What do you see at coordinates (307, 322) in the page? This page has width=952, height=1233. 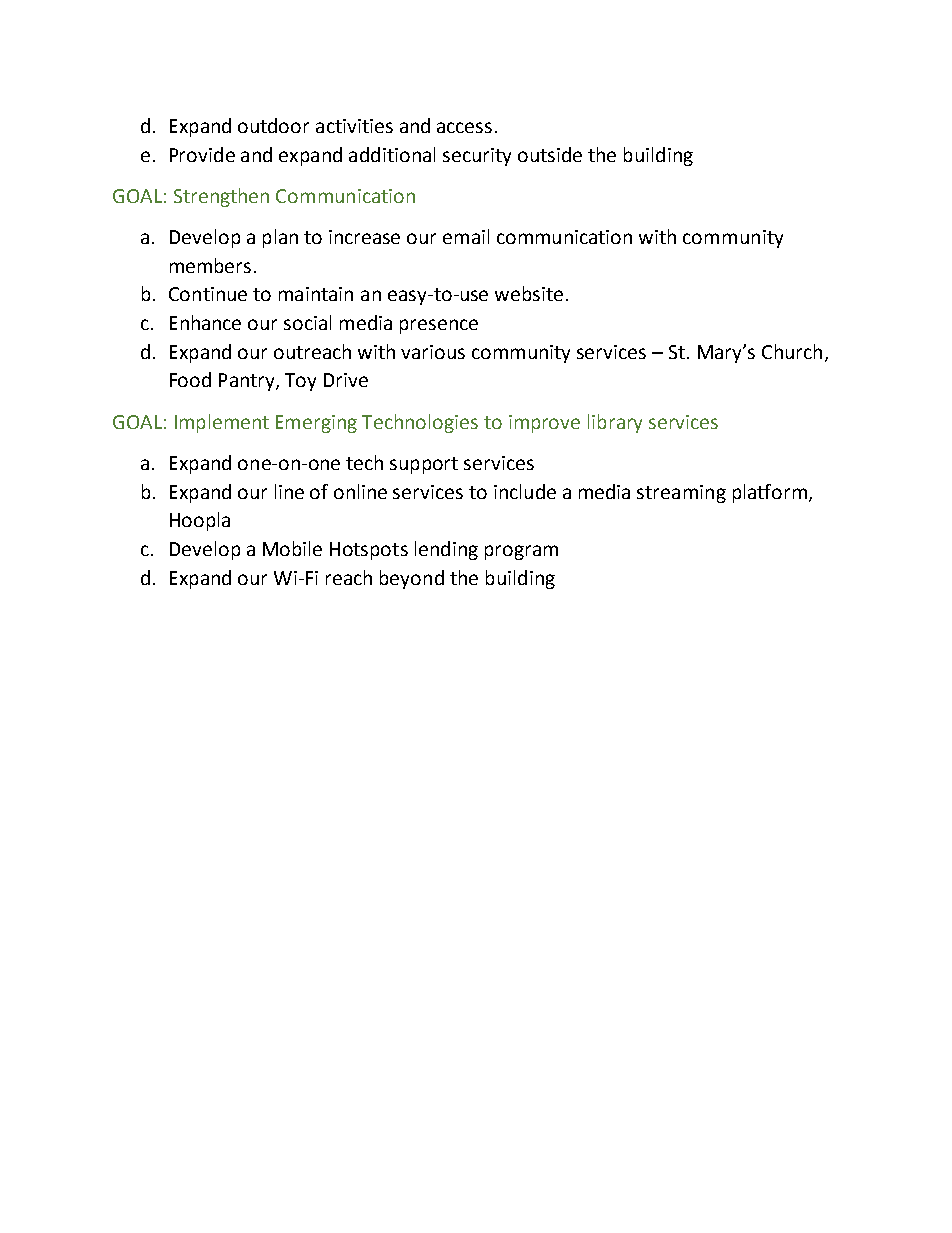 I see `social` at bounding box center [307, 322].
